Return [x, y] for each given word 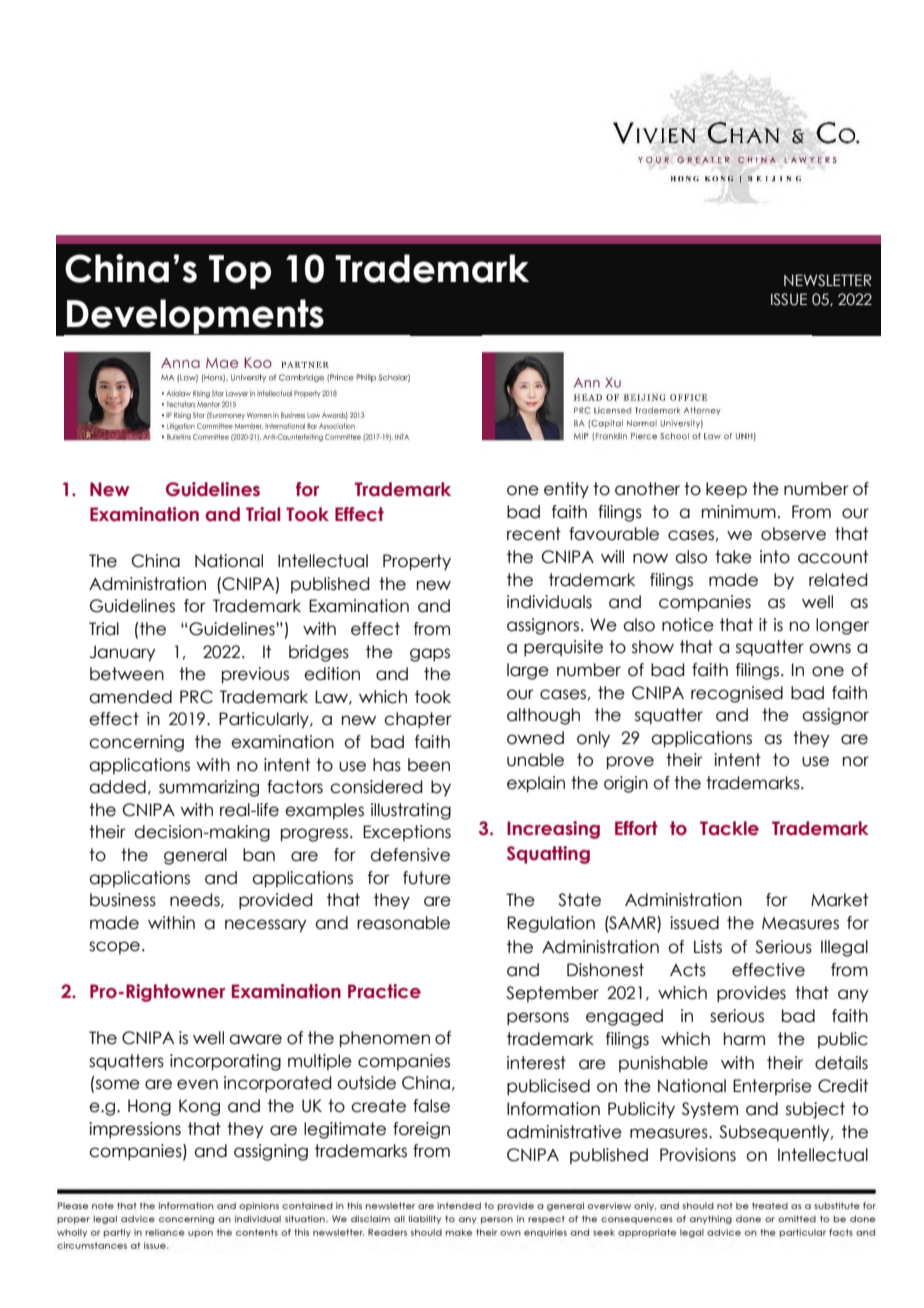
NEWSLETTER [828, 280]
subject [815, 1110]
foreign [421, 1130]
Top [240, 272]
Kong [199, 1107]
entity [566, 490]
